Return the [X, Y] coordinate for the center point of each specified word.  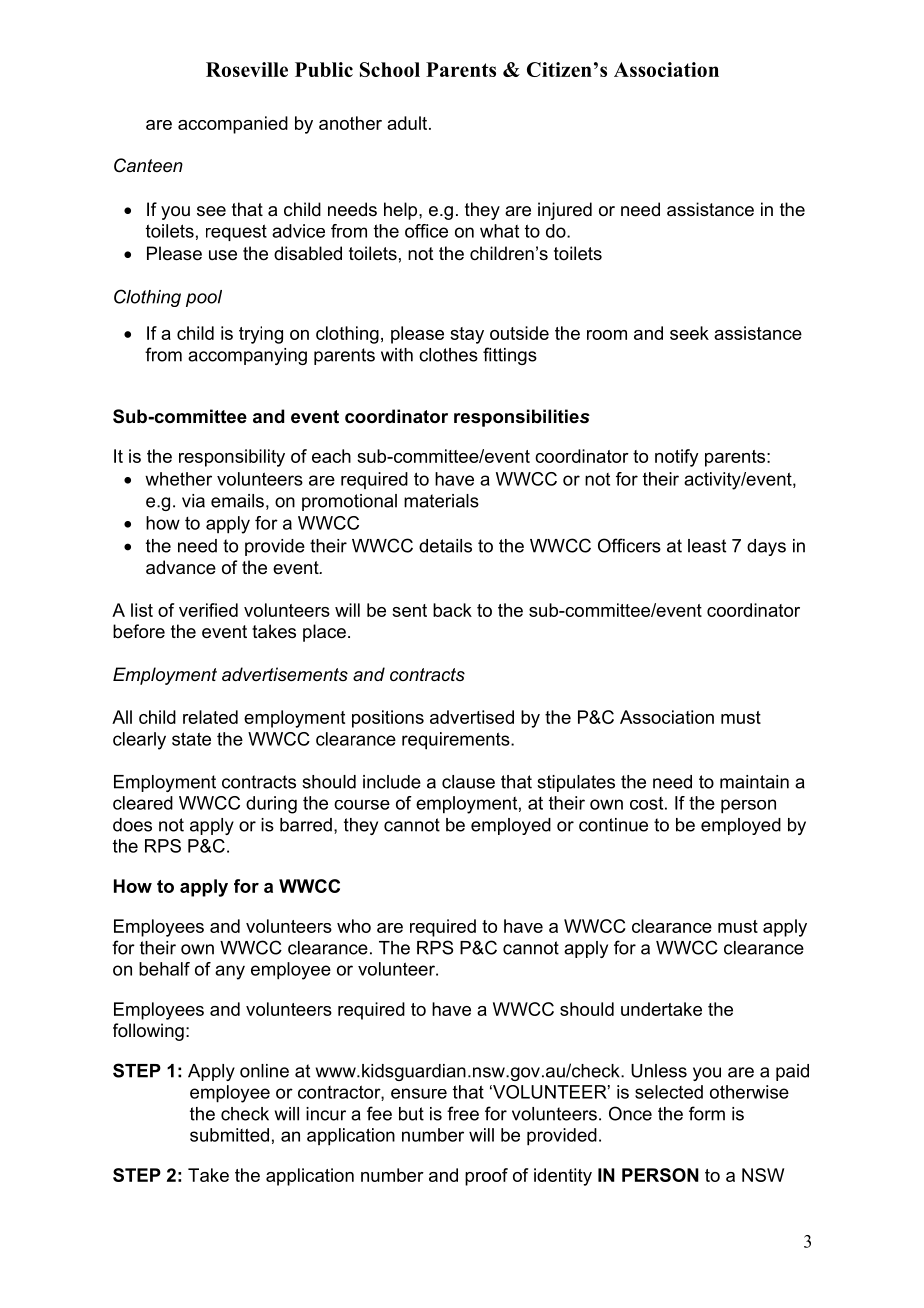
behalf [164, 969]
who [354, 926]
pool [204, 298]
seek [689, 333]
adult [408, 123]
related [210, 717]
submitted [229, 1135]
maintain [754, 782]
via [193, 501]
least [707, 546]
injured [565, 211]
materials [441, 501]
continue [613, 825]
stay [467, 335]
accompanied [233, 125]
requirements [457, 741]
